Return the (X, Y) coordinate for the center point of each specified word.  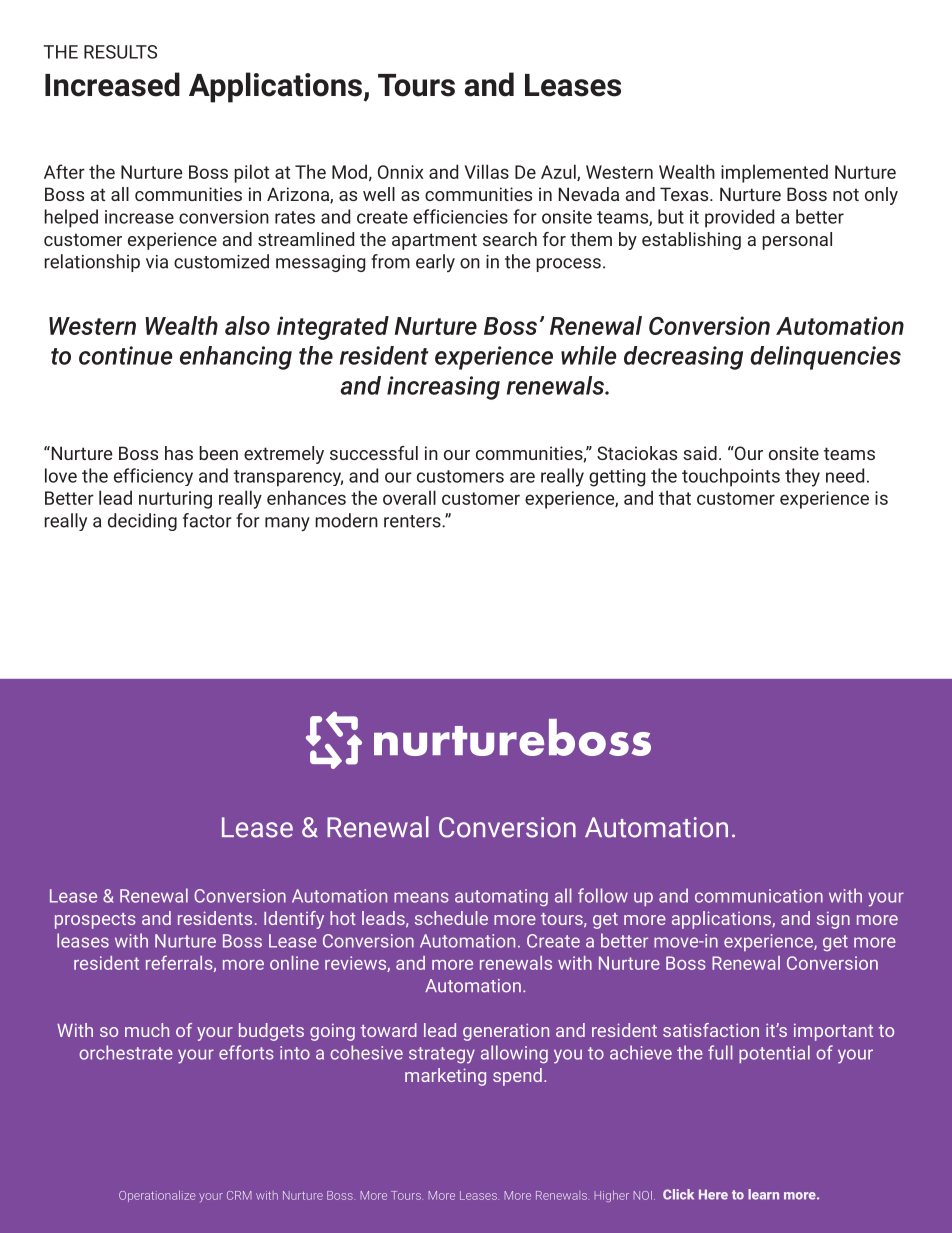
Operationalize (157, 1196)
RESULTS (120, 52)
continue (125, 355)
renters (413, 521)
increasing (443, 388)
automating (501, 898)
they (802, 477)
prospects (95, 921)
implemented (774, 173)
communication (759, 896)
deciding (142, 522)
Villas (487, 171)
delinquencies (825, 358)
